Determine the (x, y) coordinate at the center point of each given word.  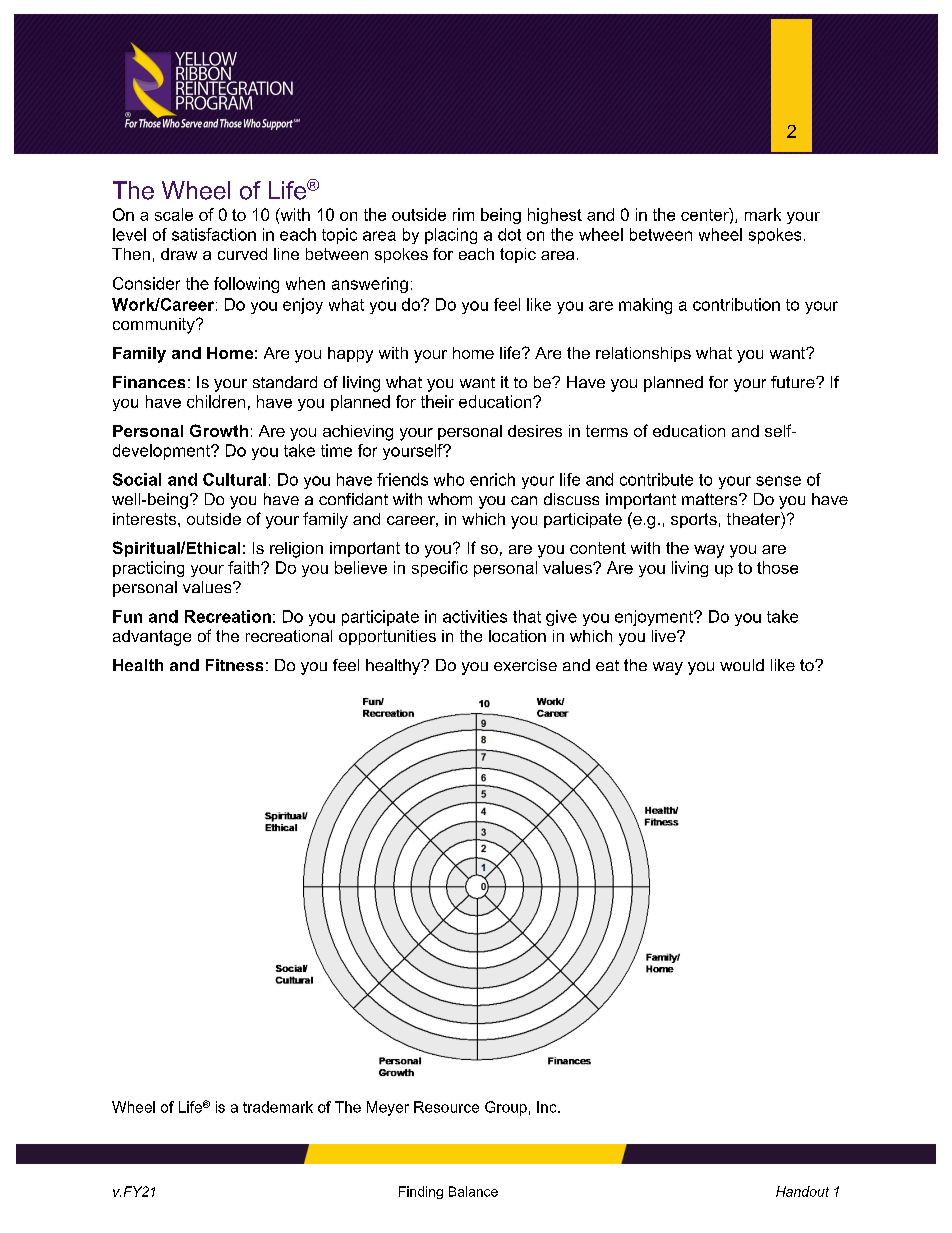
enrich (492, 479)
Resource (446, 1107)
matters (711, 499)
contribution (736, 304)
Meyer (388, 1108)
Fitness (234, 665)
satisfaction (214, 234)
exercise (525, 665)
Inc (548, 1107)
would (742, 665)
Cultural (234, 479)
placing (451, 236)
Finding (421, 1192)
